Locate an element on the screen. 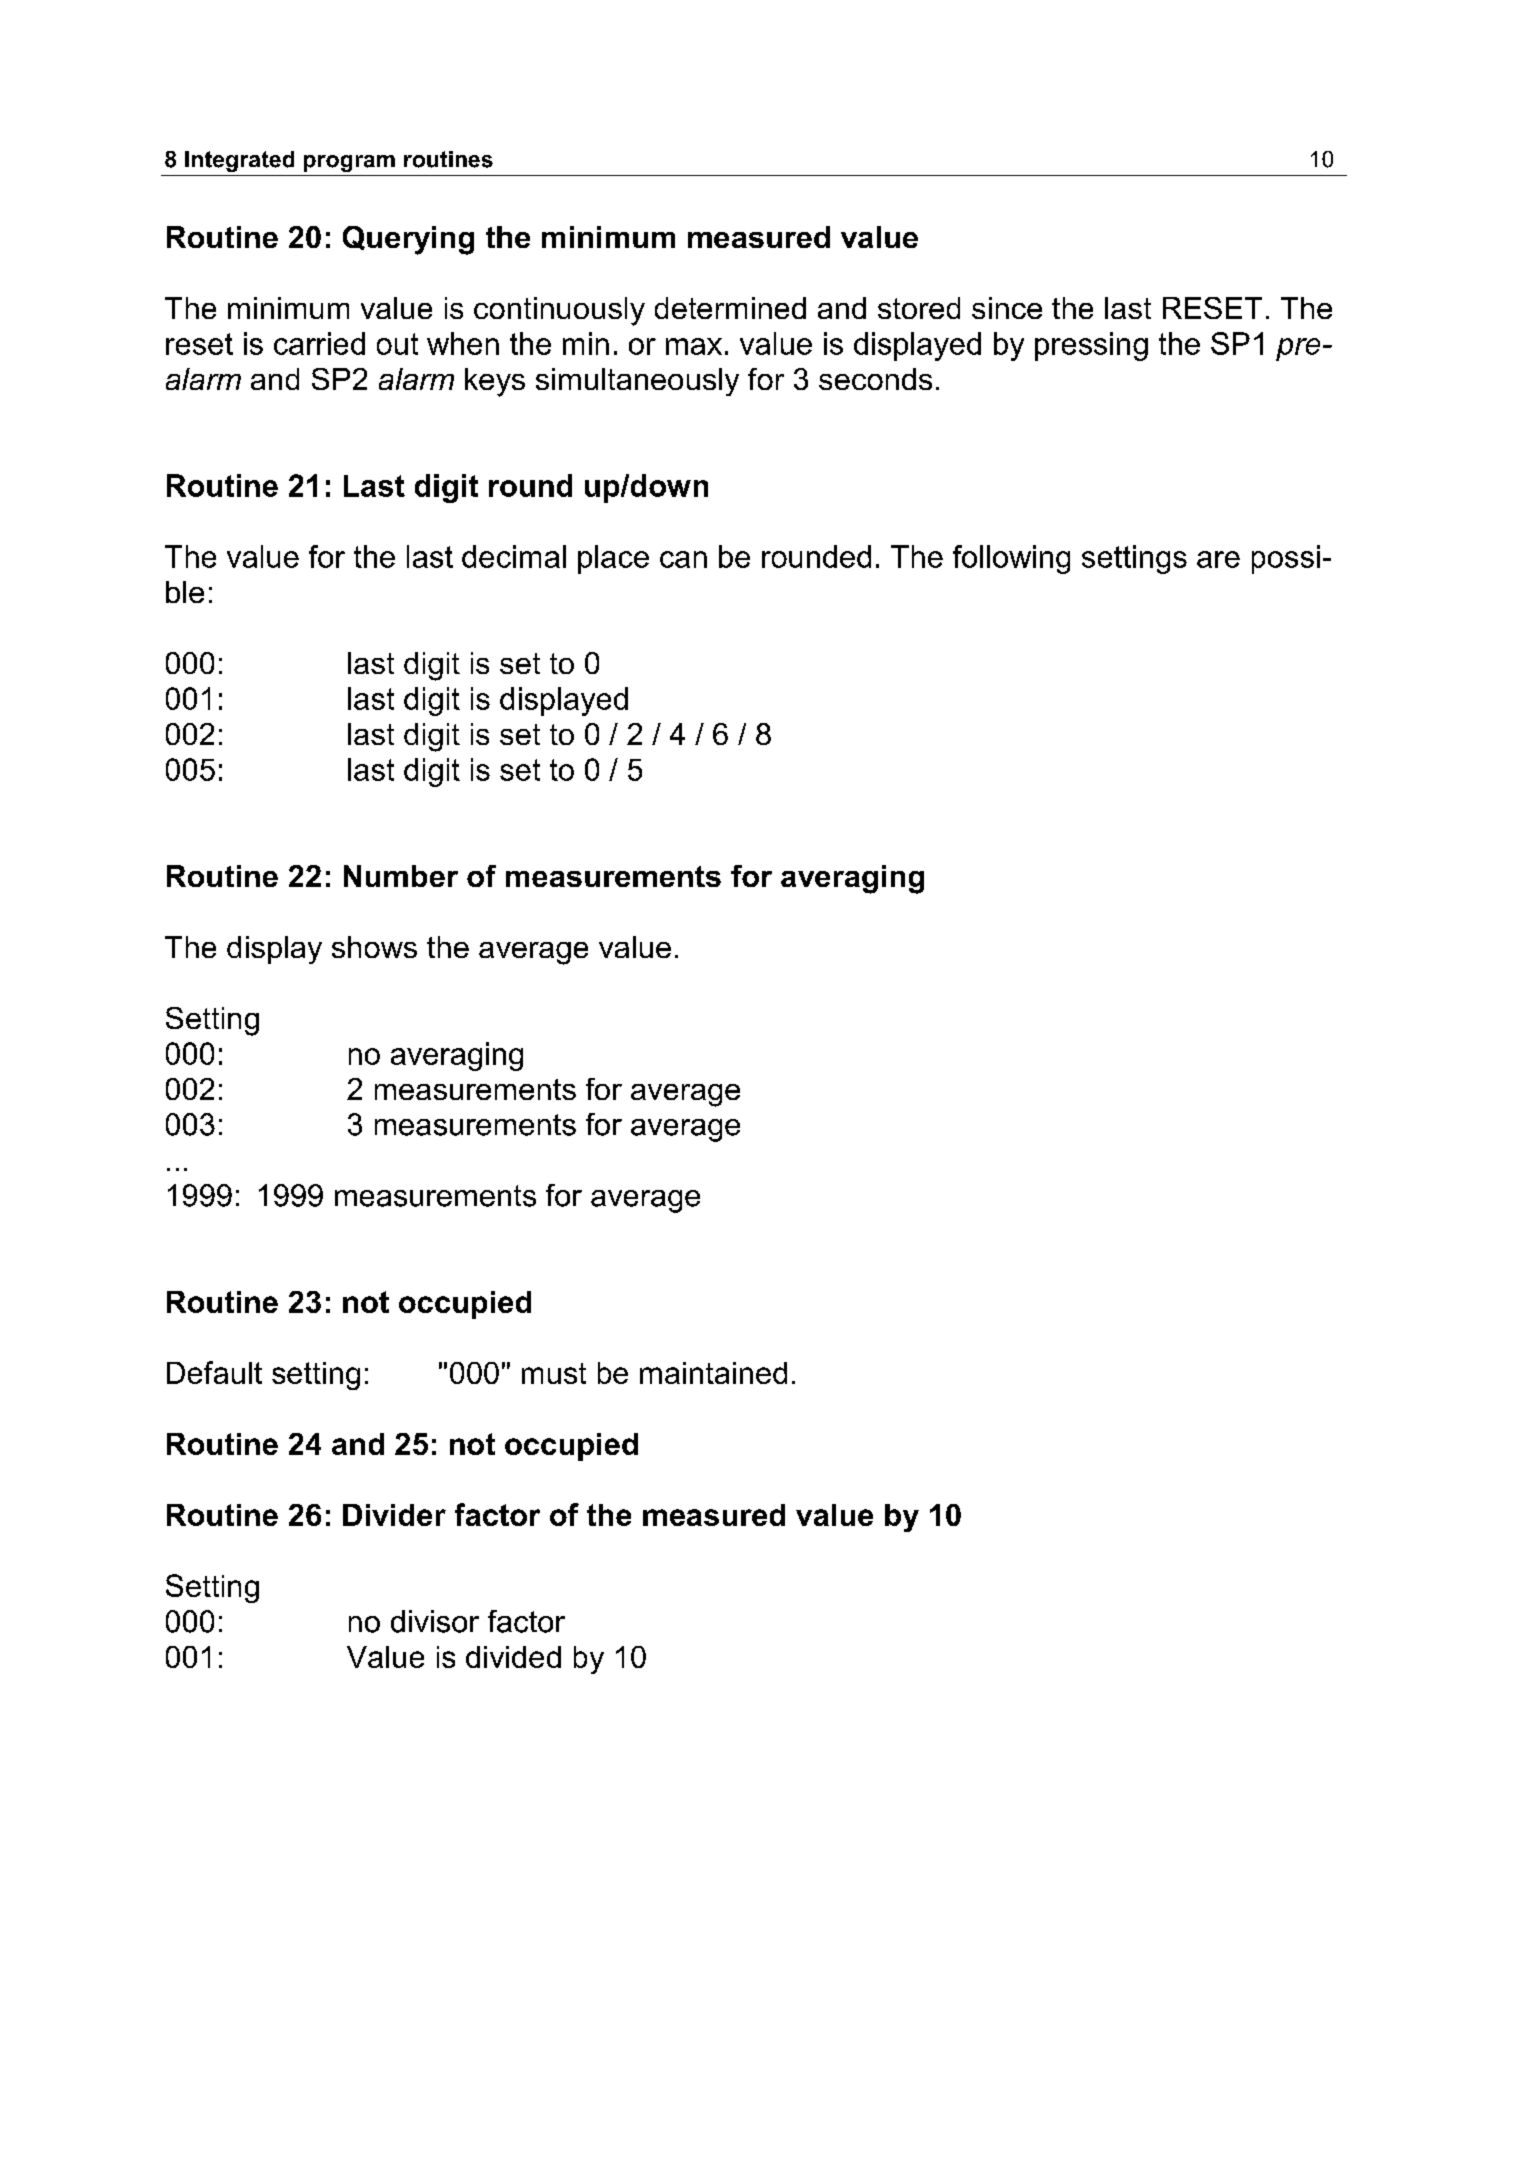 The image size is (1532, 2166). program is located at coordinates (349, 163).
